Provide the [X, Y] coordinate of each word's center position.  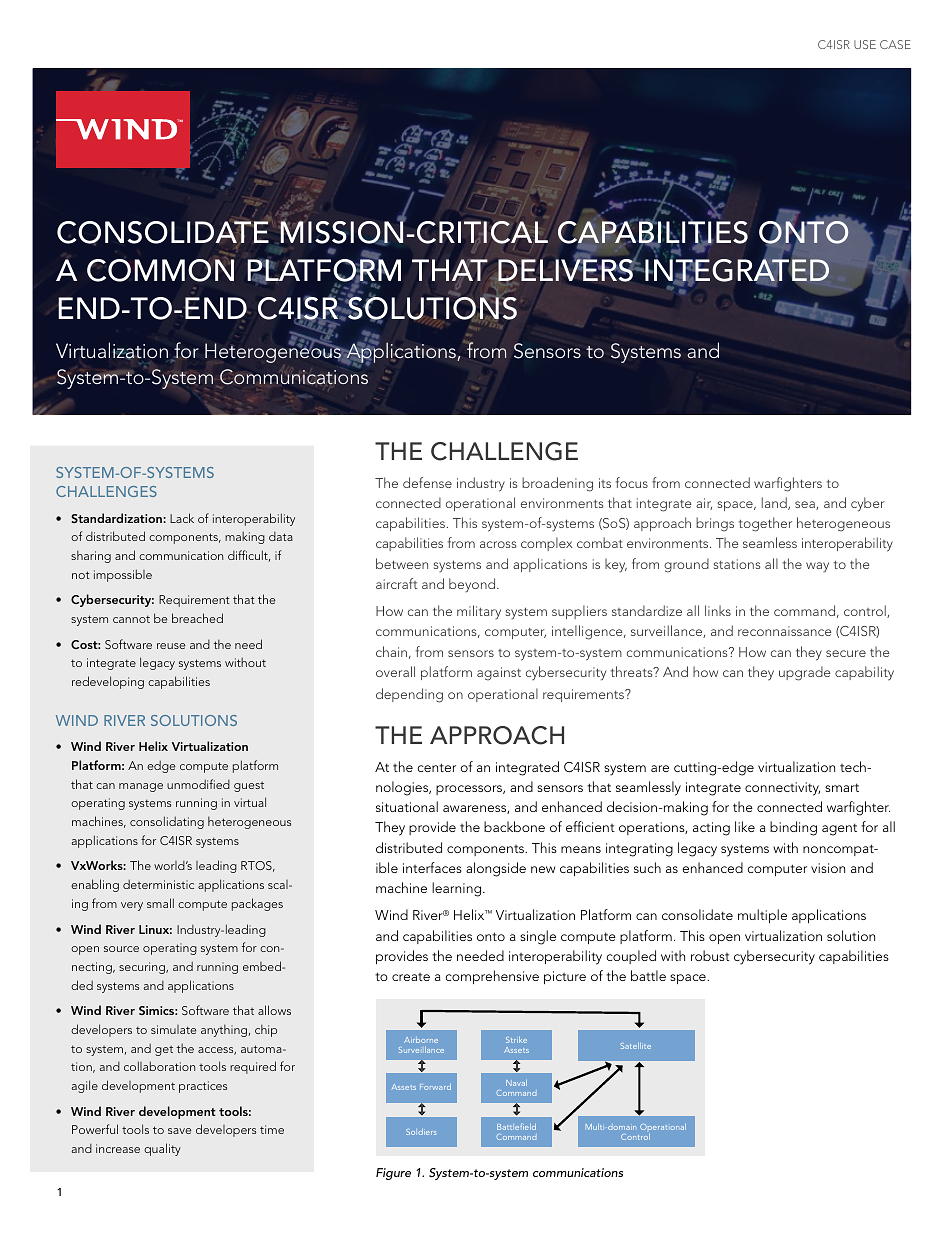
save [179, 1131]
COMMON [160, 269]
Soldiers [421, 1132]
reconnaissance [785, 631]
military [479, 612]
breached [197, 618]
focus [632, 482]
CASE [895, 44]
